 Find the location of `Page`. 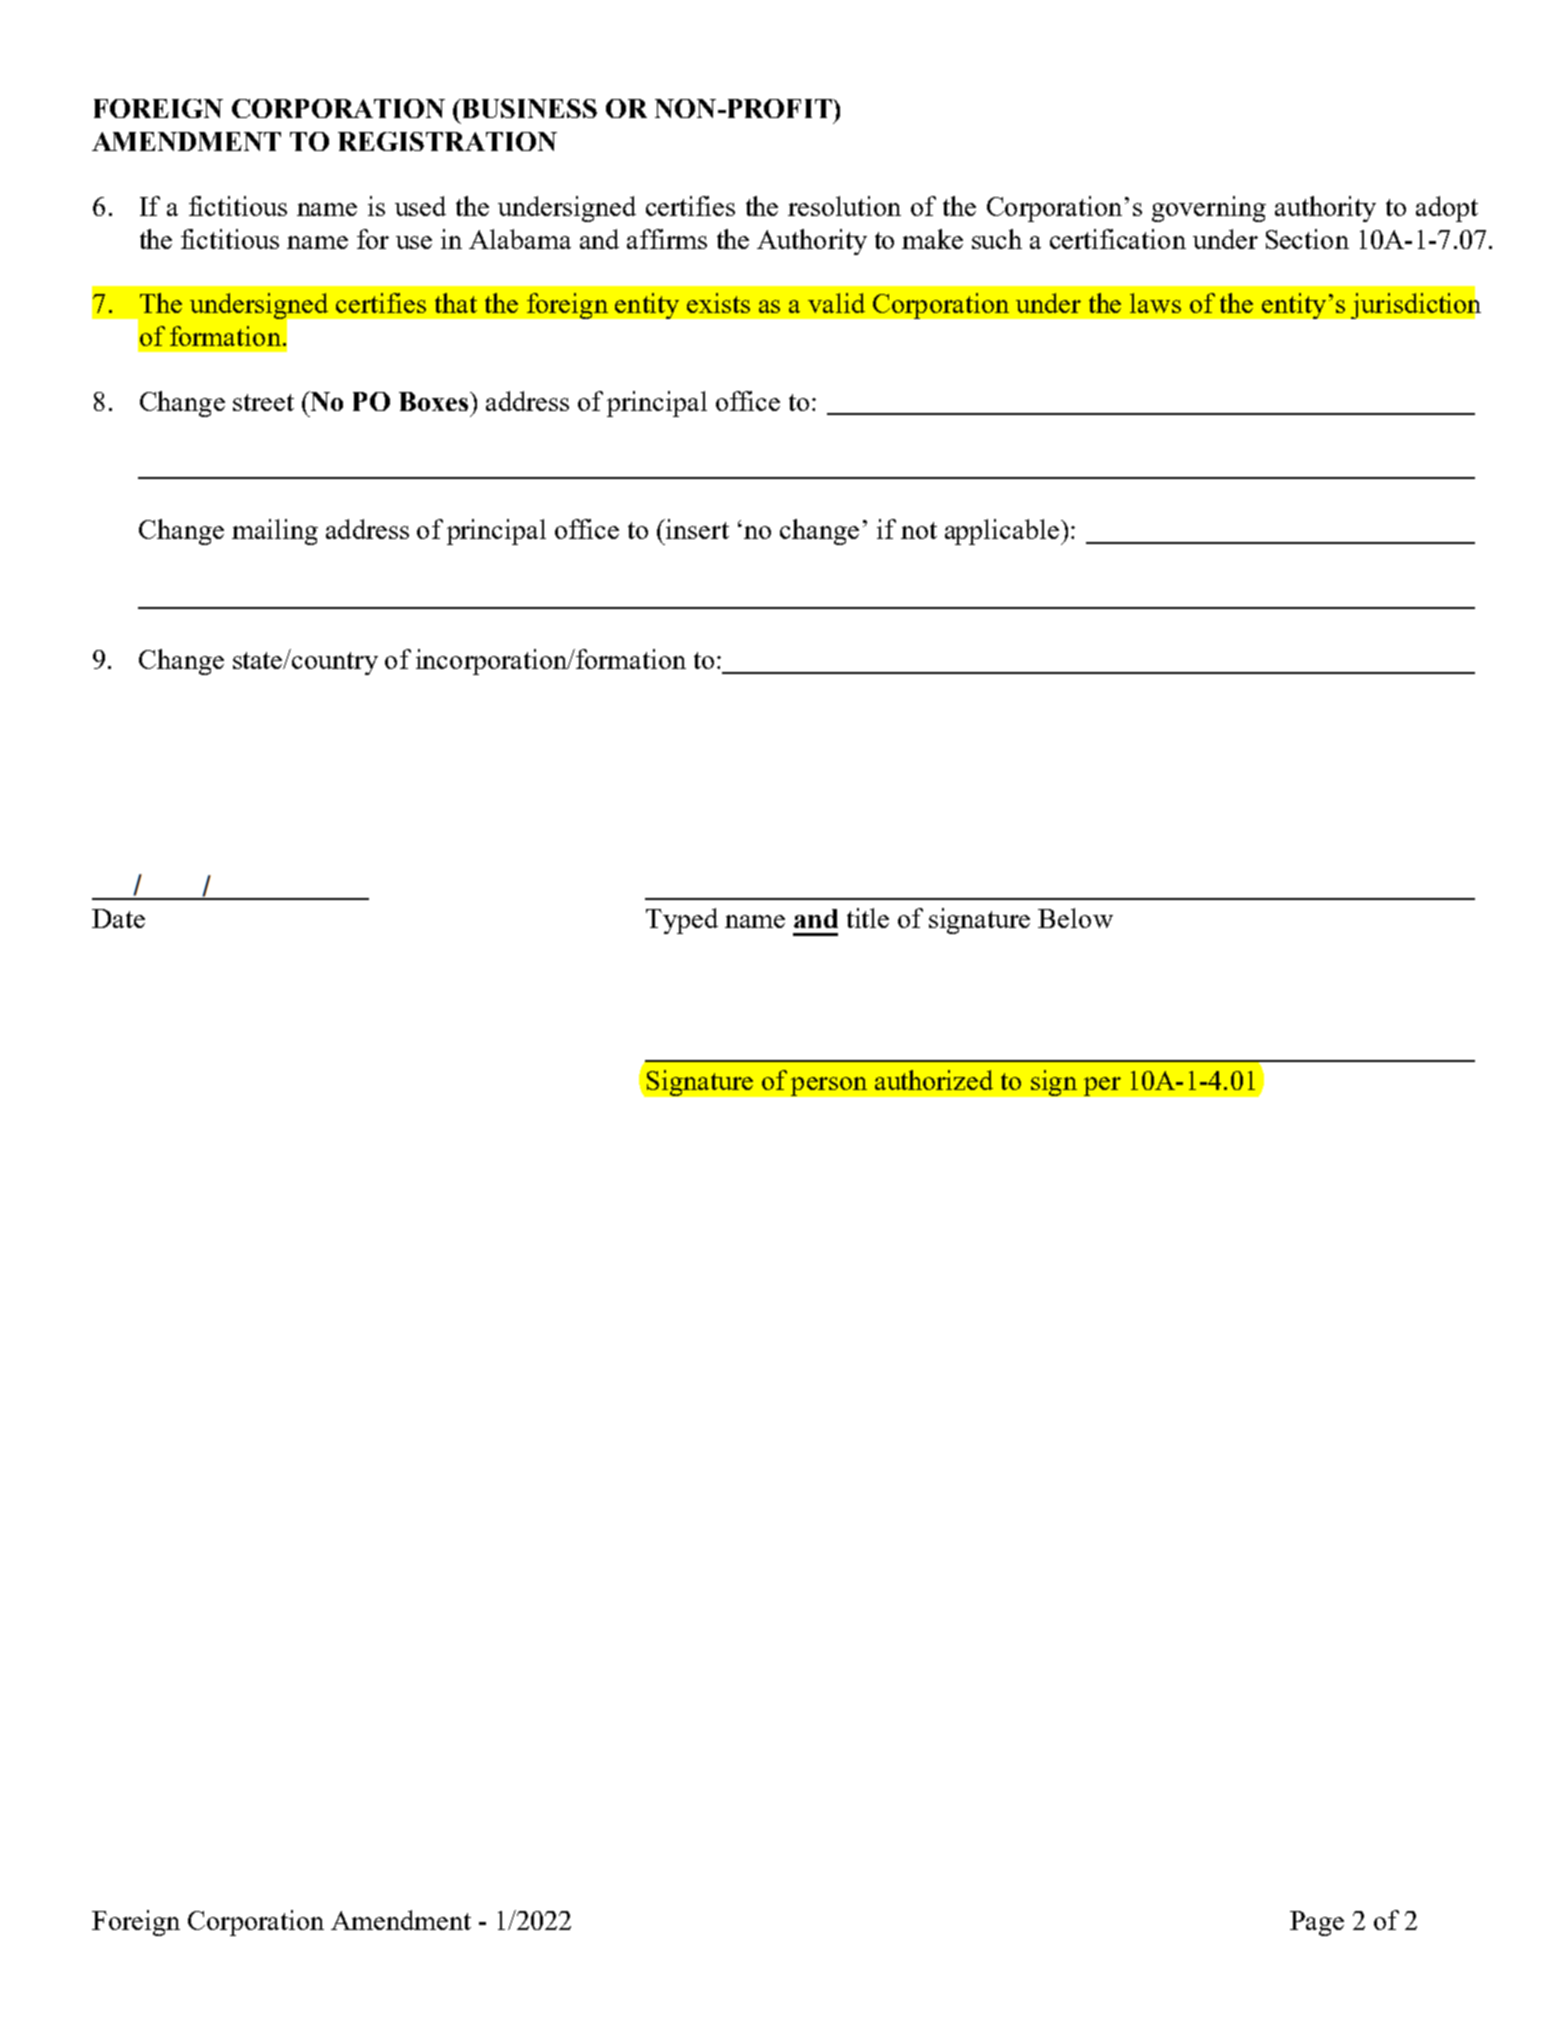

Page is located at coordinates (1317, 1923).
